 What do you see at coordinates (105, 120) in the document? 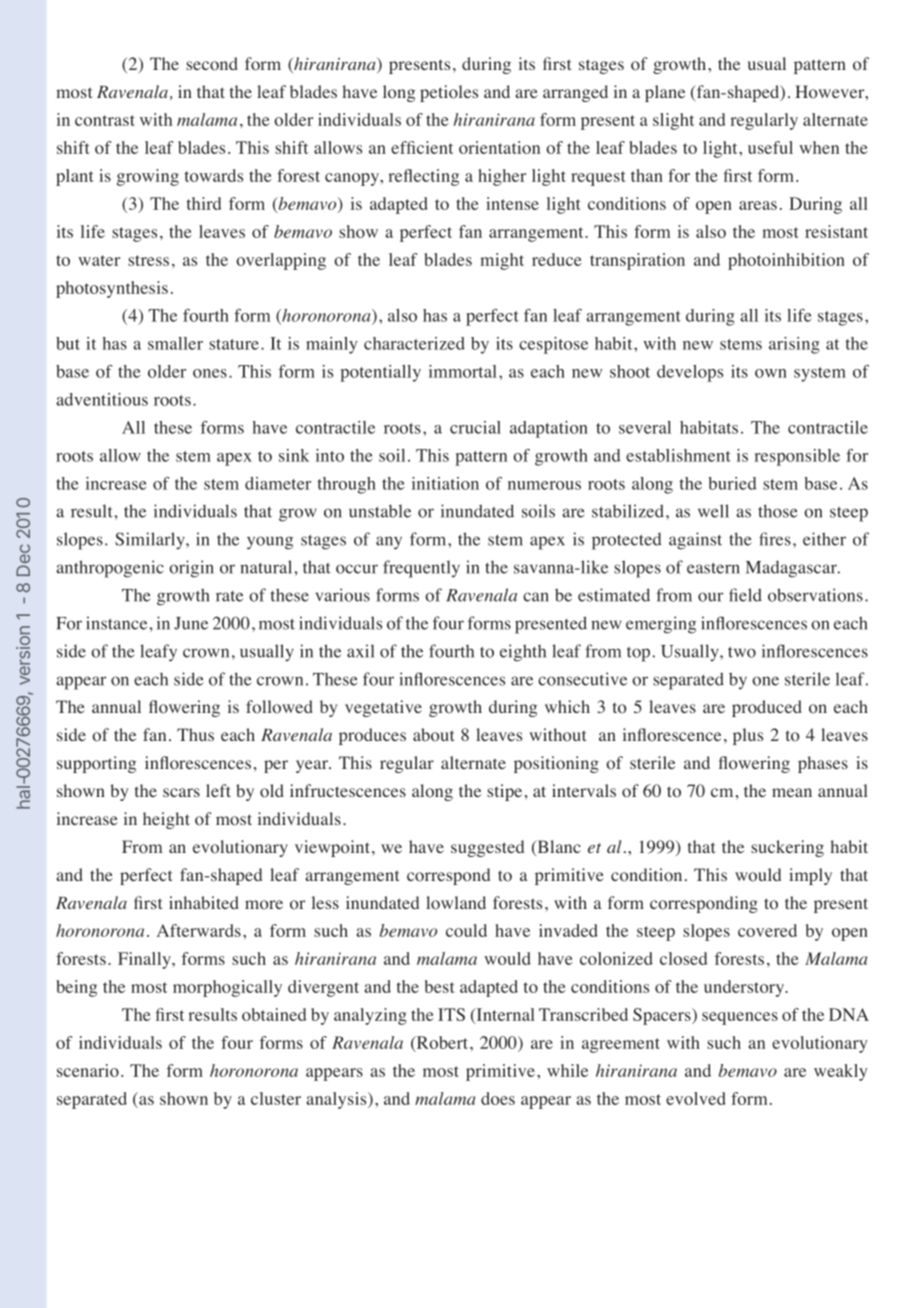
I see `contrast` at bounding box center [105, 120].
